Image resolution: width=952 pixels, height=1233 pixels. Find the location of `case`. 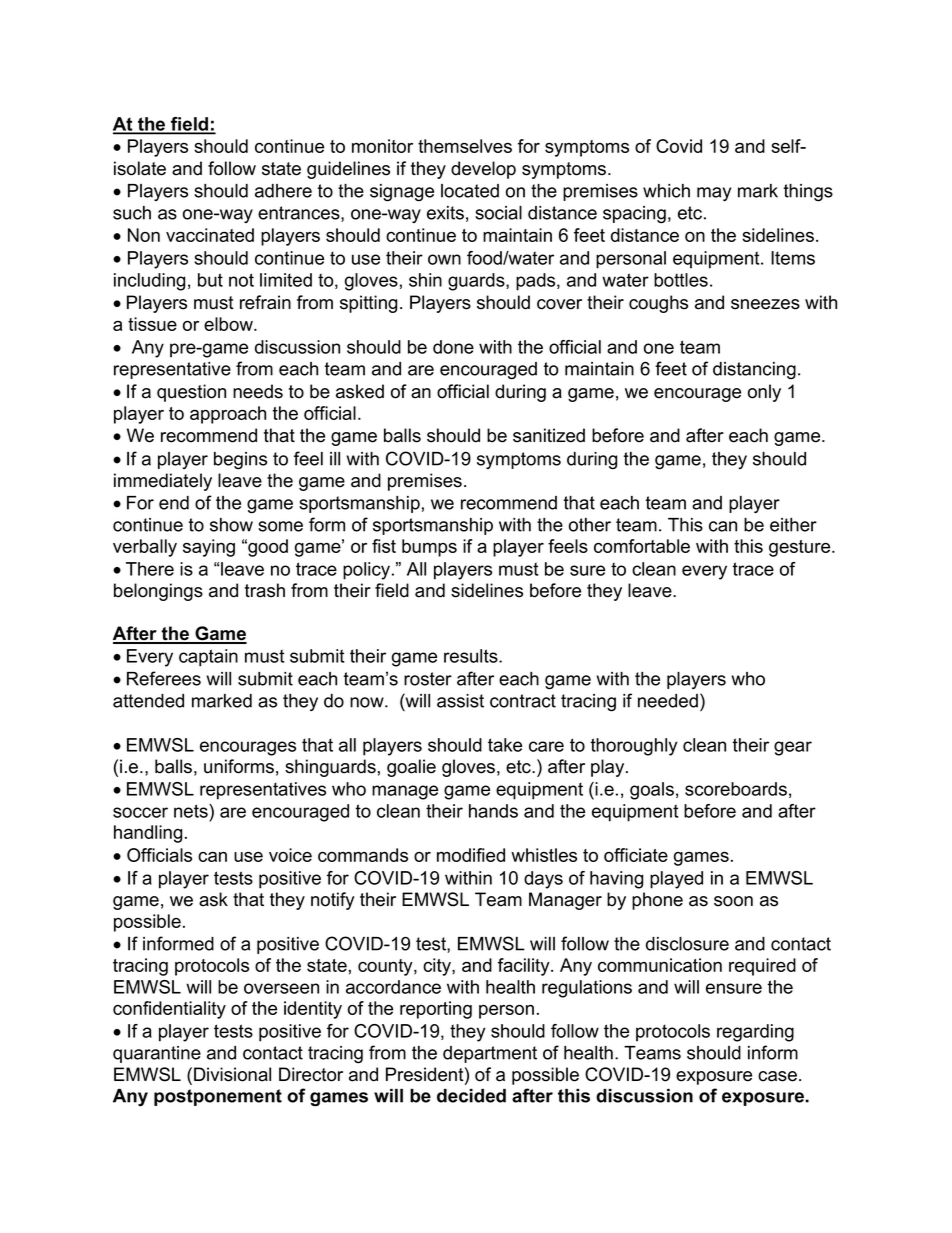

case is located at coordinates (777, 1076).
